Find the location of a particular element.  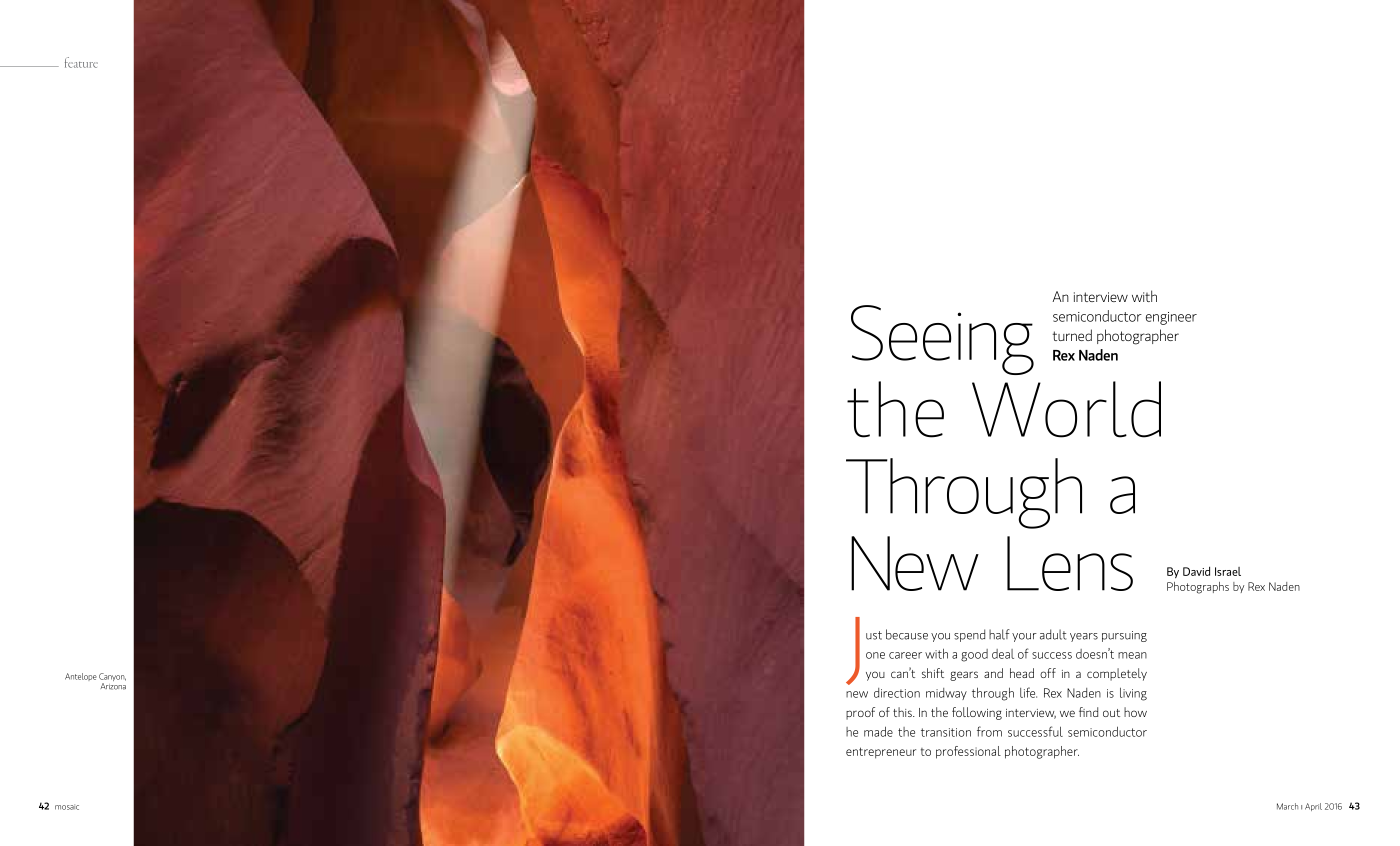

turned is located at coordinates (1072, 335).
